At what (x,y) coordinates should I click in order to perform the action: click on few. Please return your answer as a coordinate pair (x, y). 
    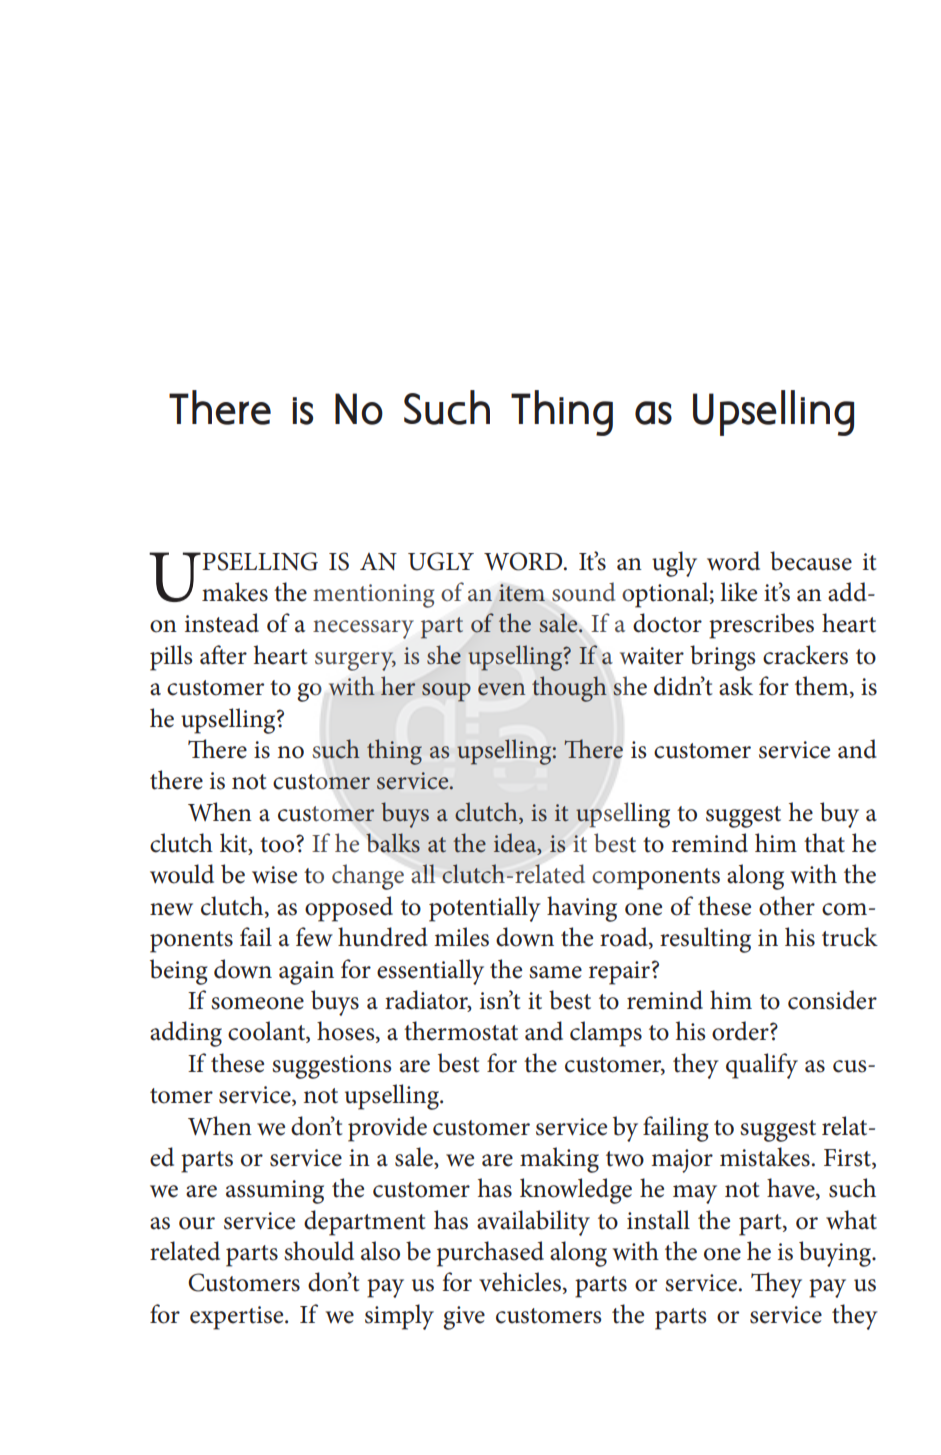
    Looking at the image, I should click on (314, 937).
